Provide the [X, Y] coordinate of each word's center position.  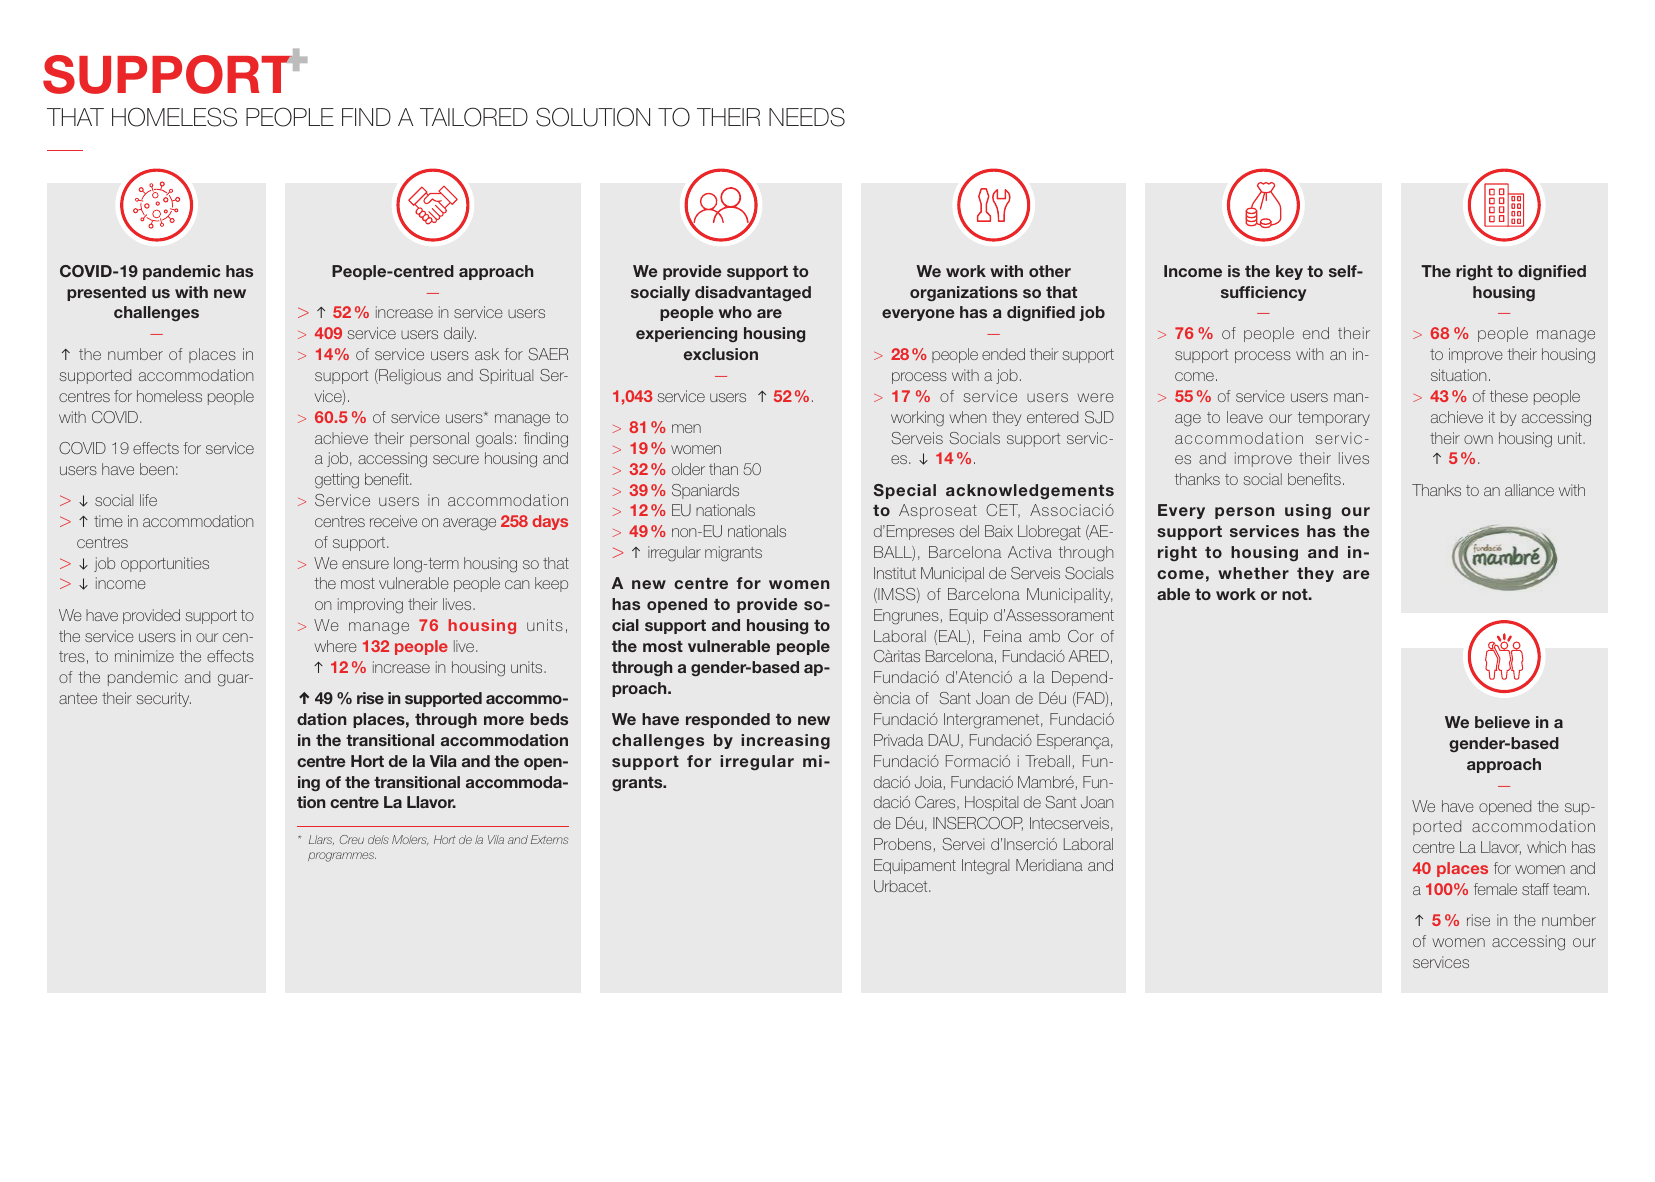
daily [460, 334]
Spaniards [705, 491]
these [1509, 396]
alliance [1529, 490]
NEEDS [807, 117]
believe [1502, 722]
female [1495, 889]
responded [728, 720]
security [163, 699]
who [735, 312]
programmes [342, 857]
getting [337, 480]
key [1289, 272]
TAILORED [474, 117]
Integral [985, 866]
